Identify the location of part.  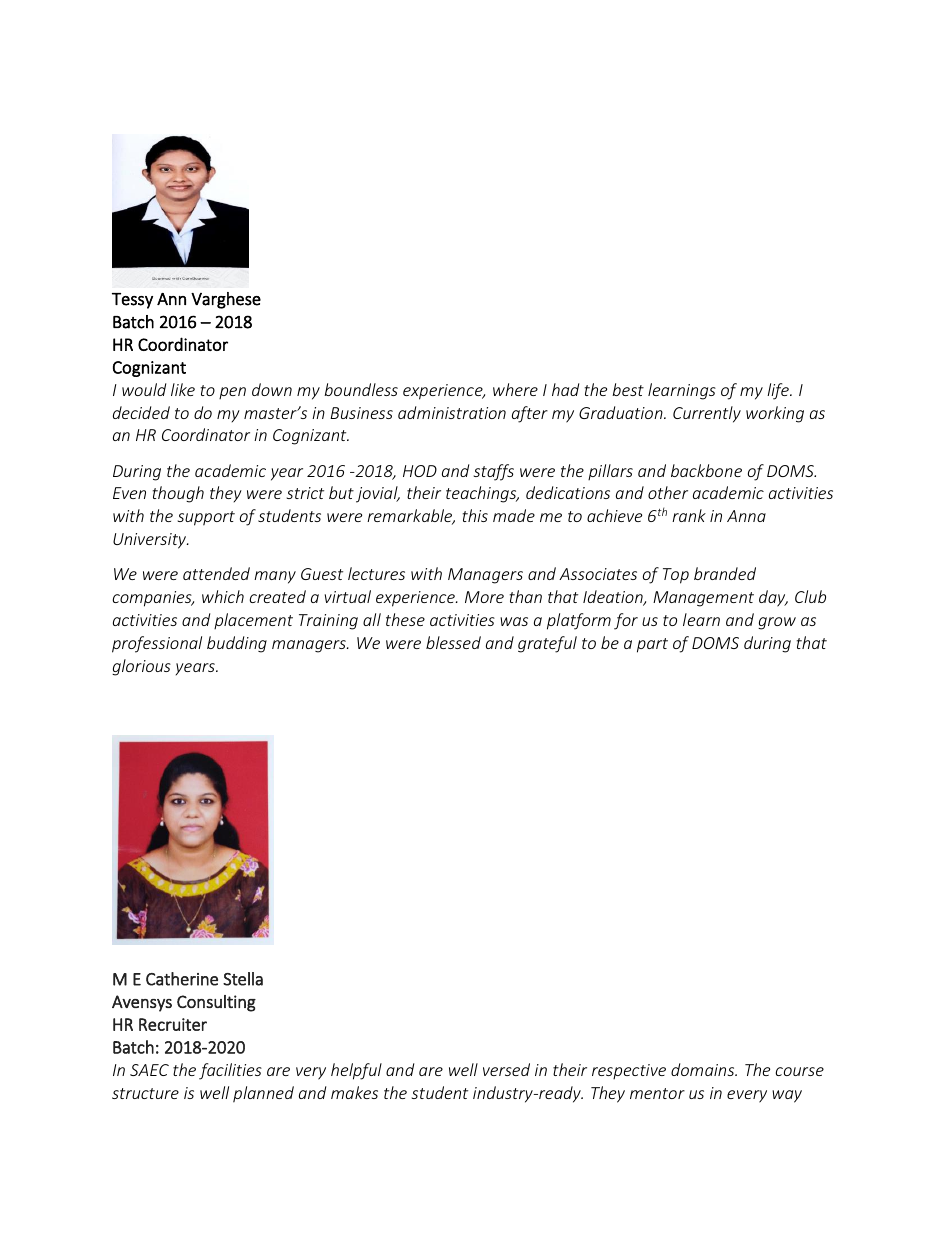
(652, 645).
